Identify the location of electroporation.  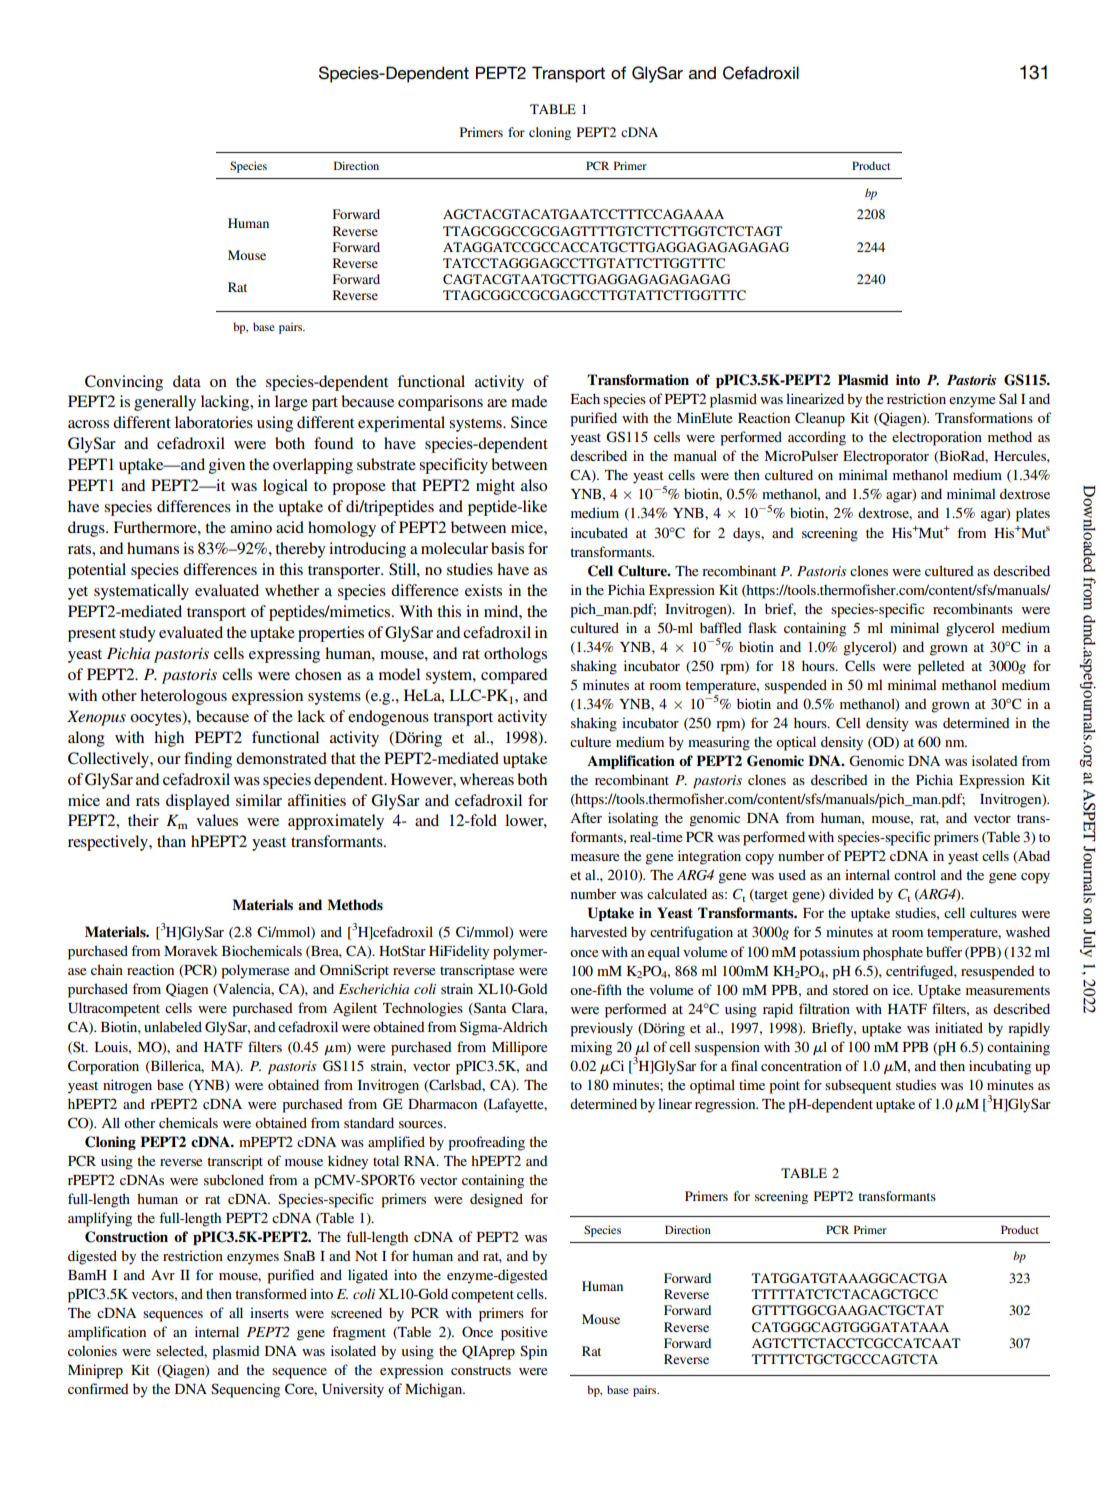
(937, 438).
